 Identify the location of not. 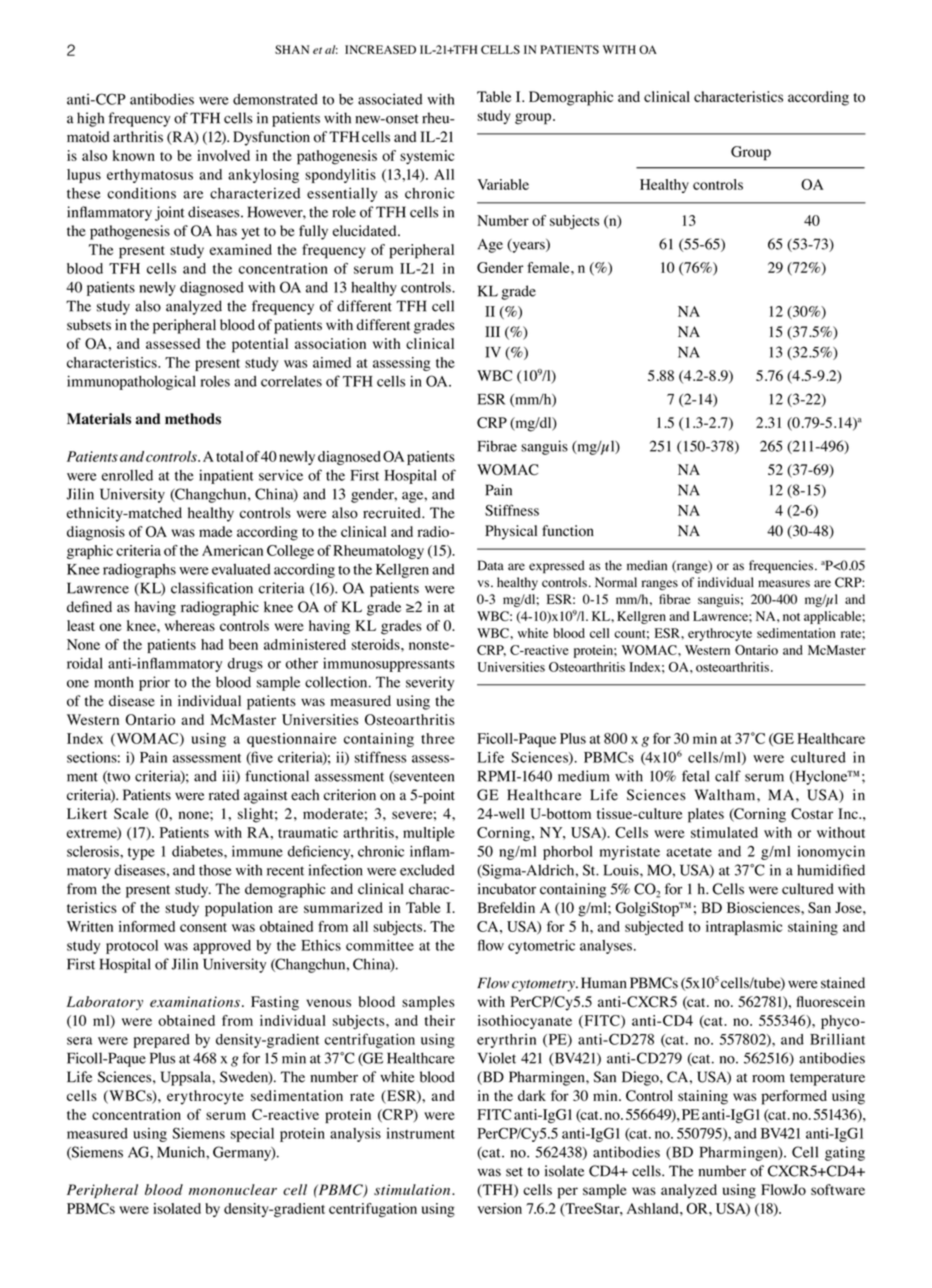
(791, 617).
